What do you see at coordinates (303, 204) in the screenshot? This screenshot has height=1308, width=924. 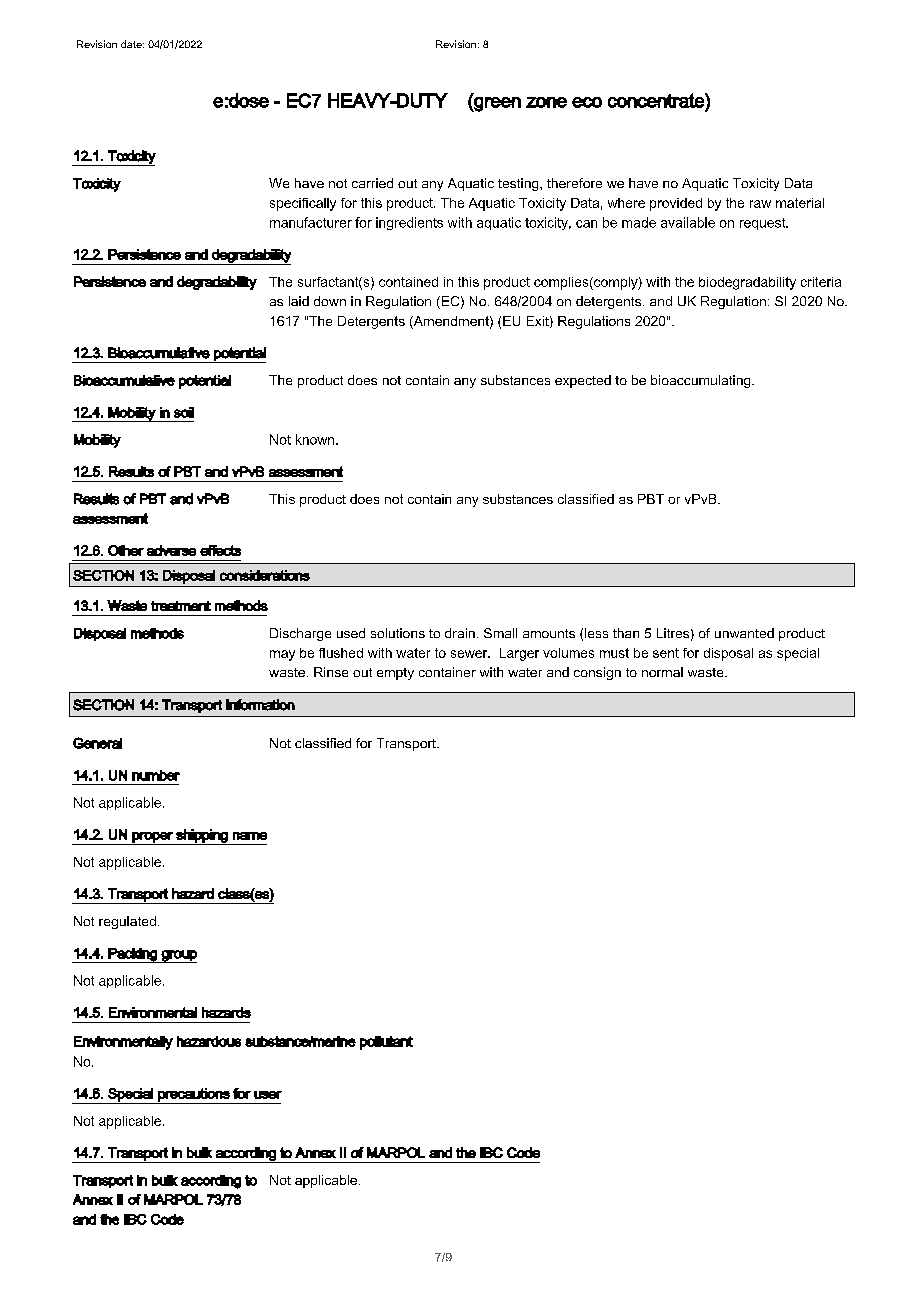 I see `specifically` at bounding box center [303, 204].
